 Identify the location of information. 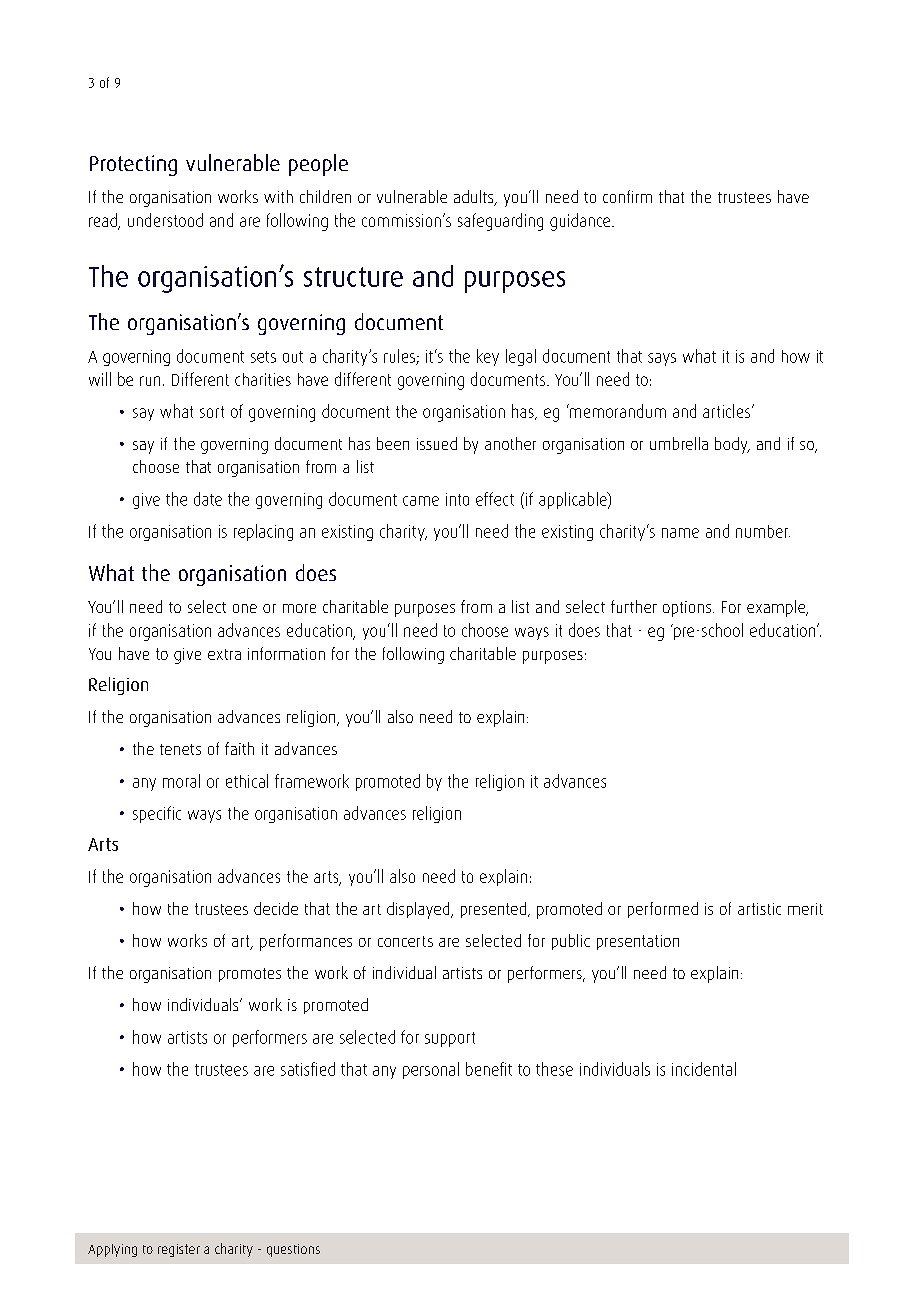
(286, 653).
